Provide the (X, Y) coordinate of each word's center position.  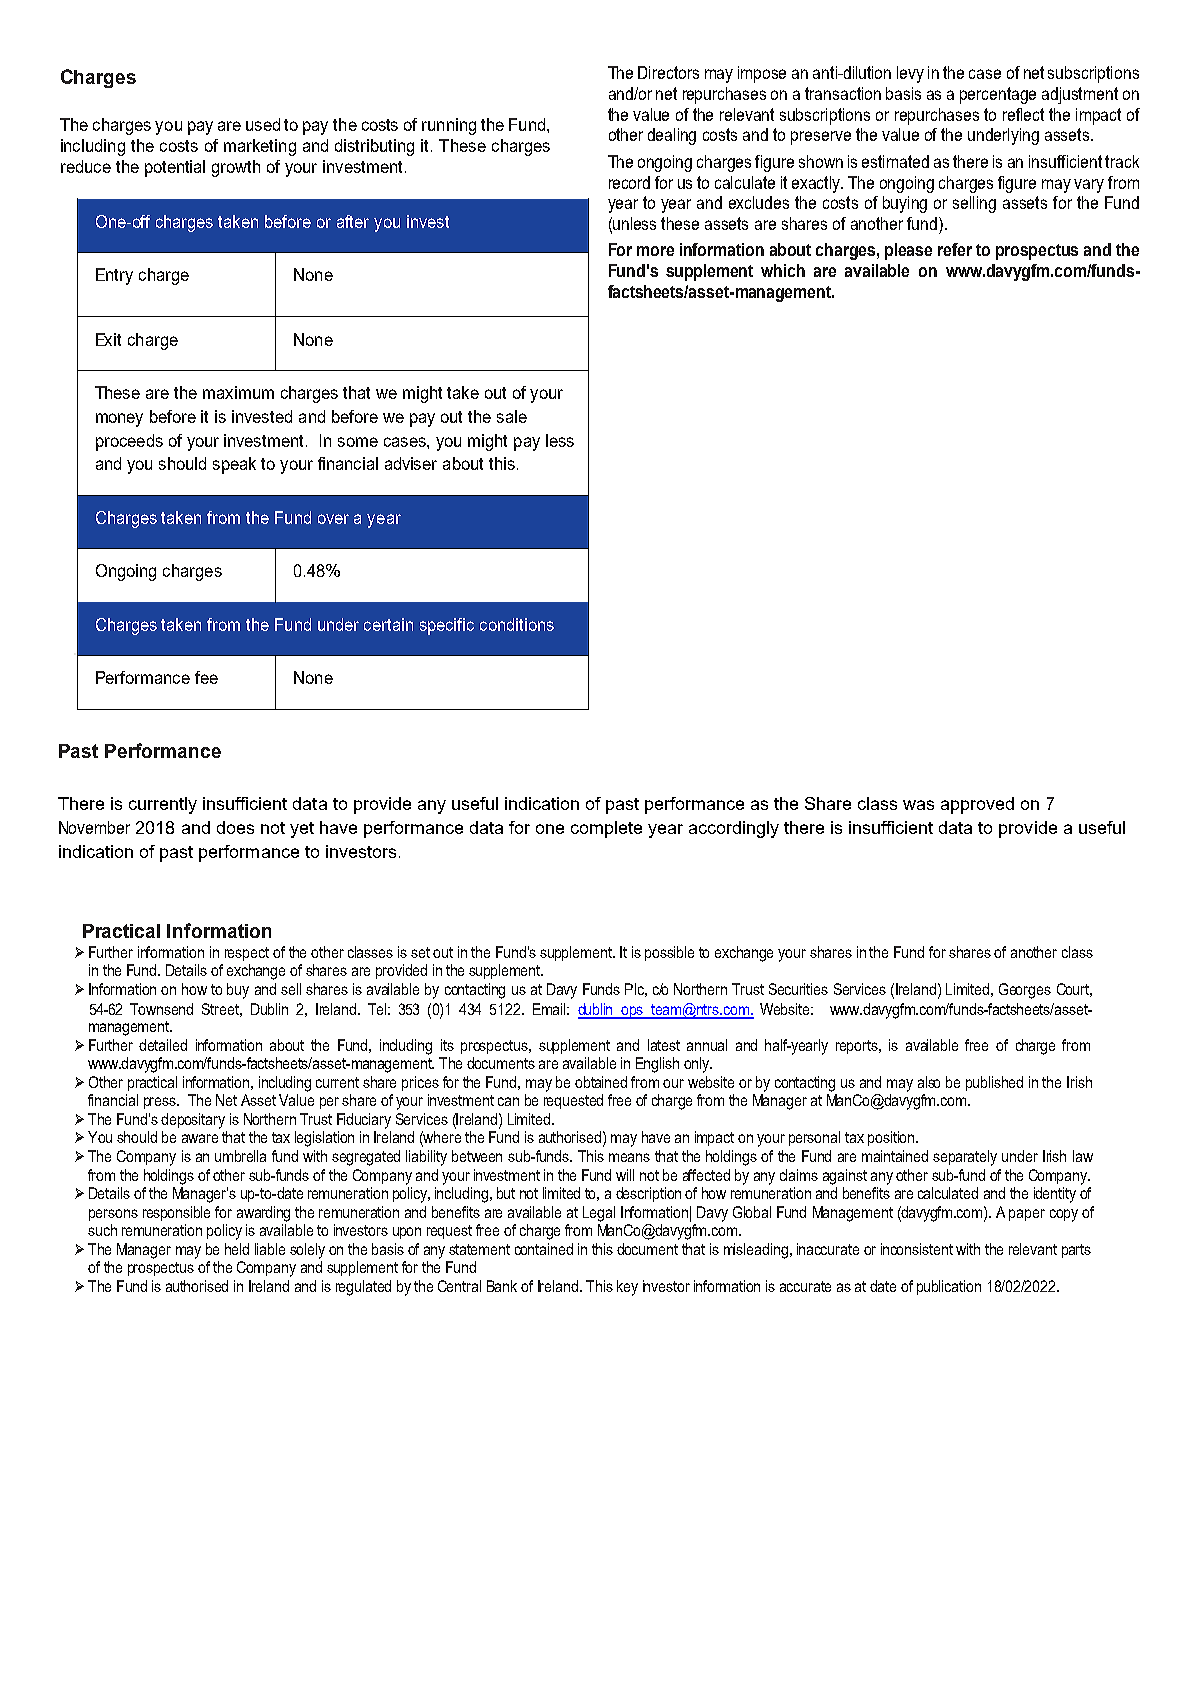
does (235, 827)
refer (955, 249)
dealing (672, 136)
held (237, 1249)
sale (512, 416)
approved (977, 805)
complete (606, 829)
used (263, 124)
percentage (998, 95)
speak (234, 465)
